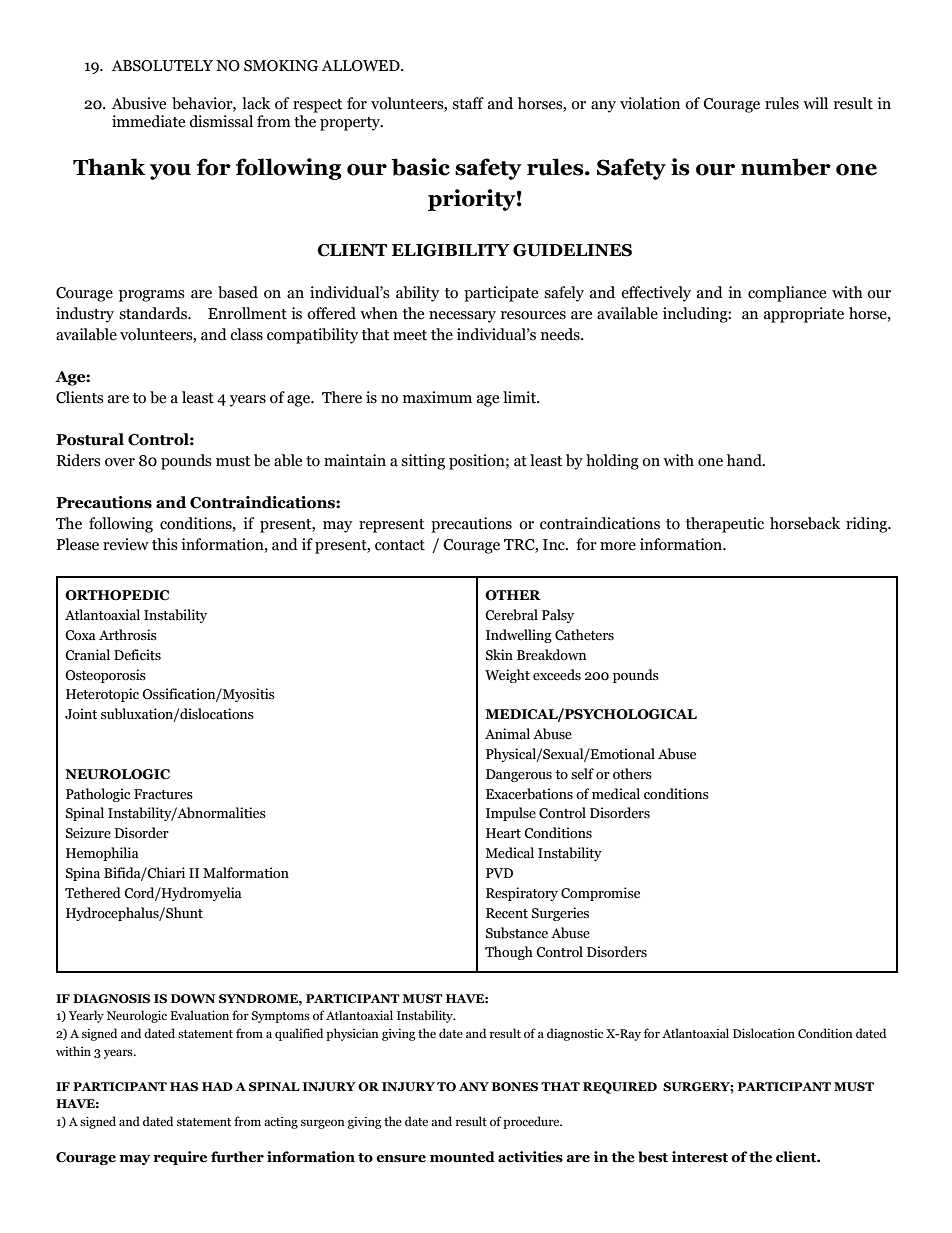  What do you see at coordinates (138, 103) in the screenshot?
I see `Abusive` at bounding box center [138, 103].
